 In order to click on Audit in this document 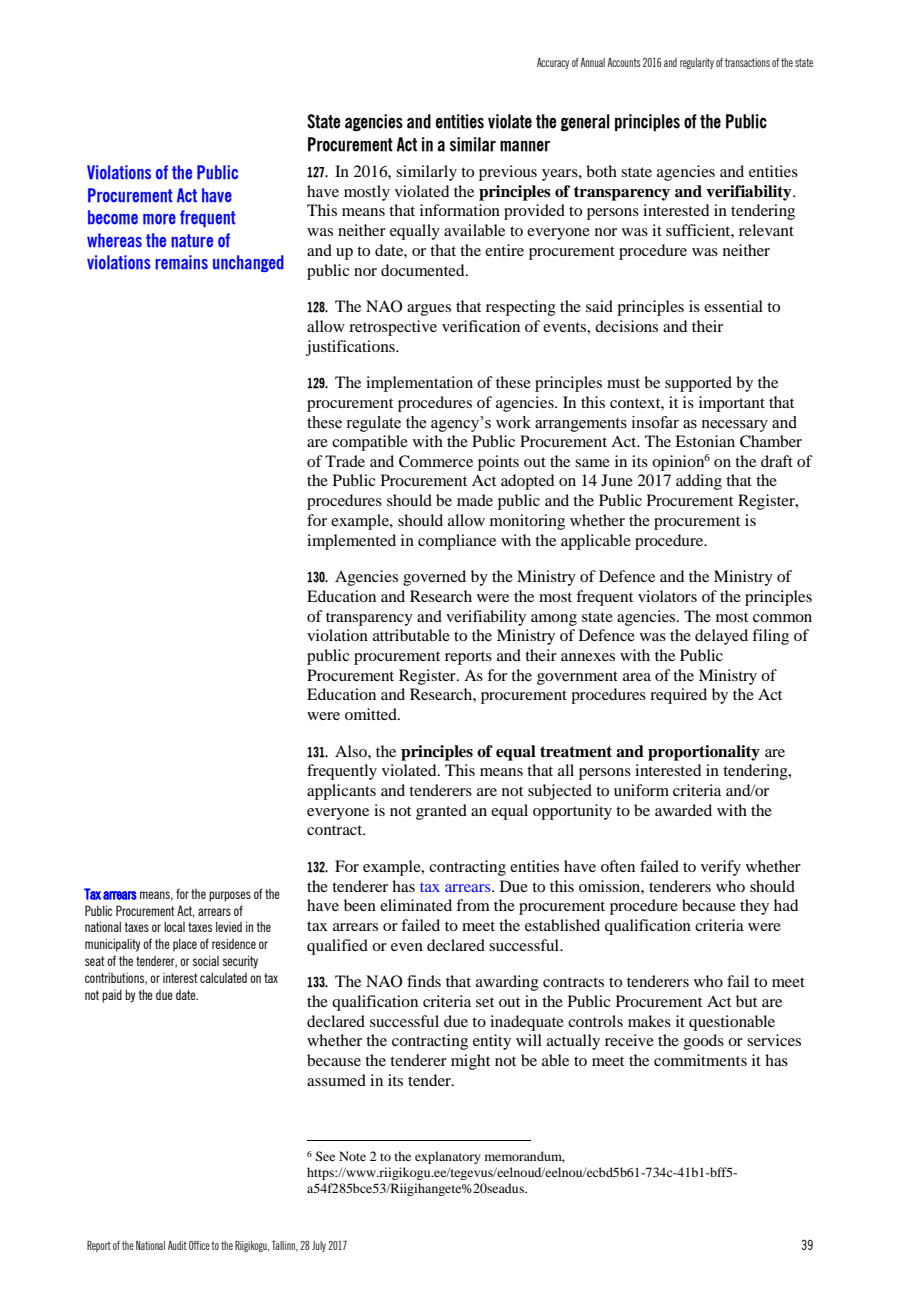, I will do `click(177, 1245)`.
